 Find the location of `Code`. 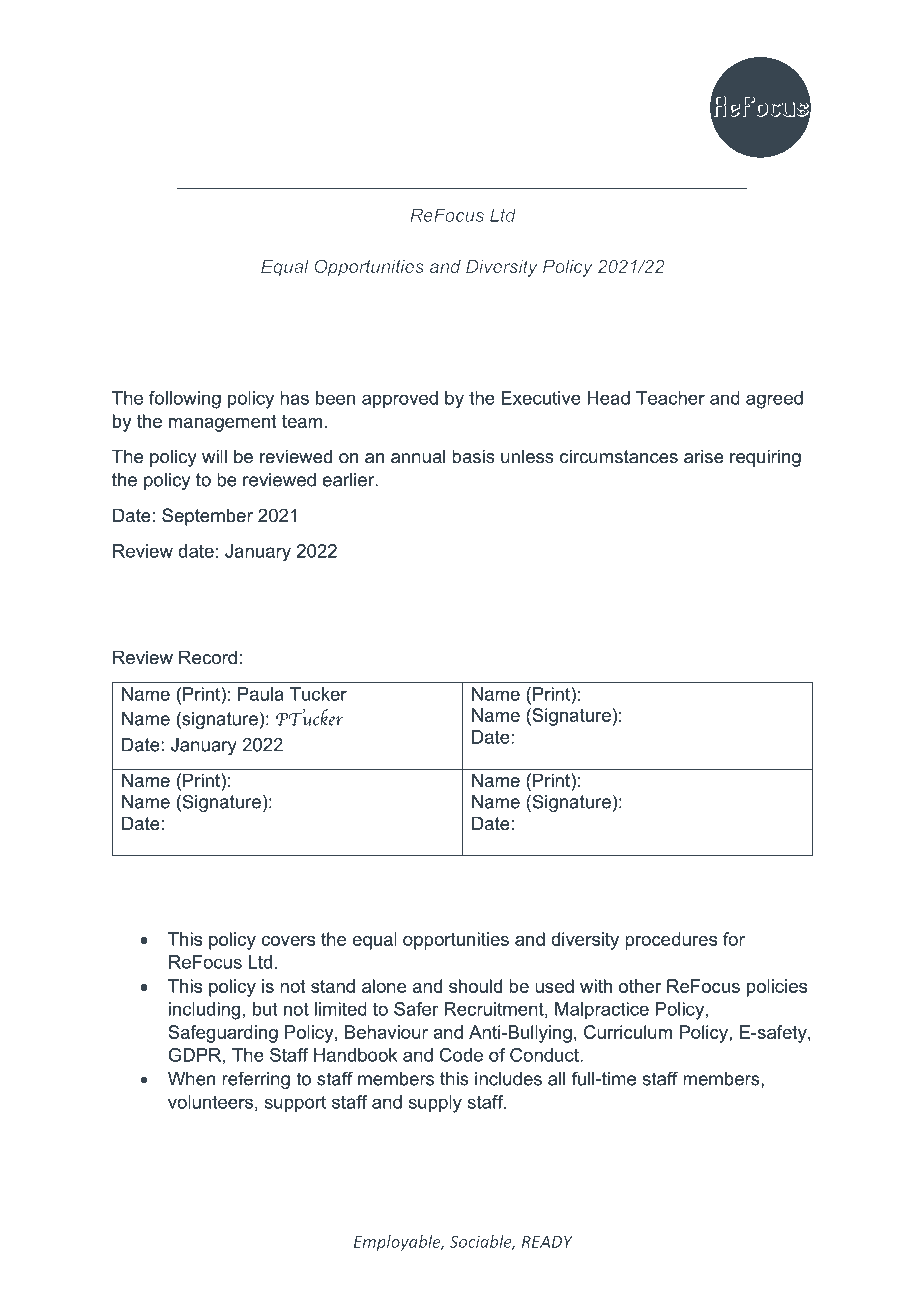

Code is located at coordinates (461, 1055).
